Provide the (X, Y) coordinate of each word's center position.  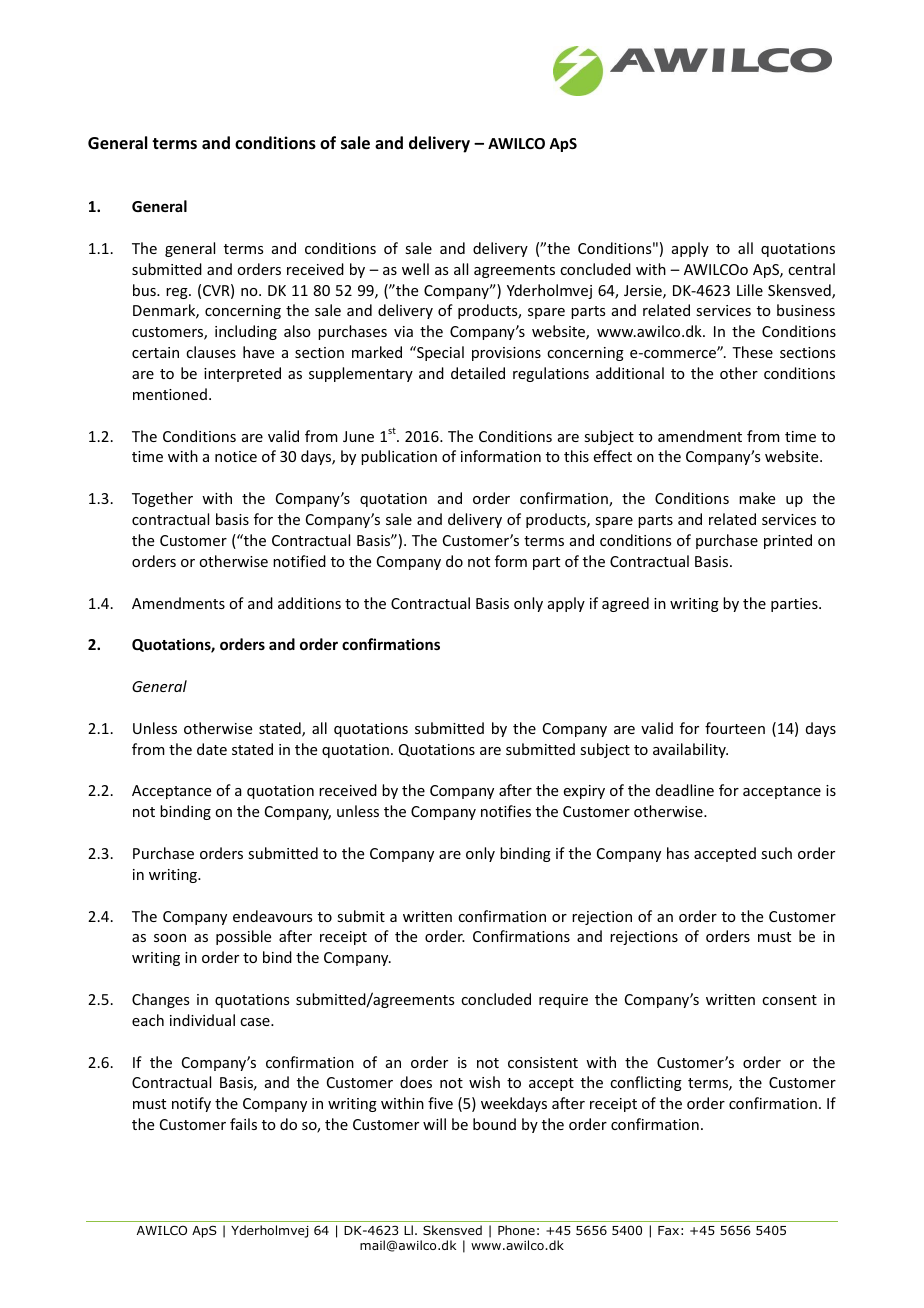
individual (202, 1020)
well (415, 269)
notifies (506, 811)
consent (789, 1000)
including (246, 332)
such (776, 853)
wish (484, 1082)
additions (309, 603)
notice (236, 456)
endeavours (272, 916)
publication (399, 457)
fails (243, 1124)
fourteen (735, 728)
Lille (750, 290)
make (757, 498)
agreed (625, 604)
